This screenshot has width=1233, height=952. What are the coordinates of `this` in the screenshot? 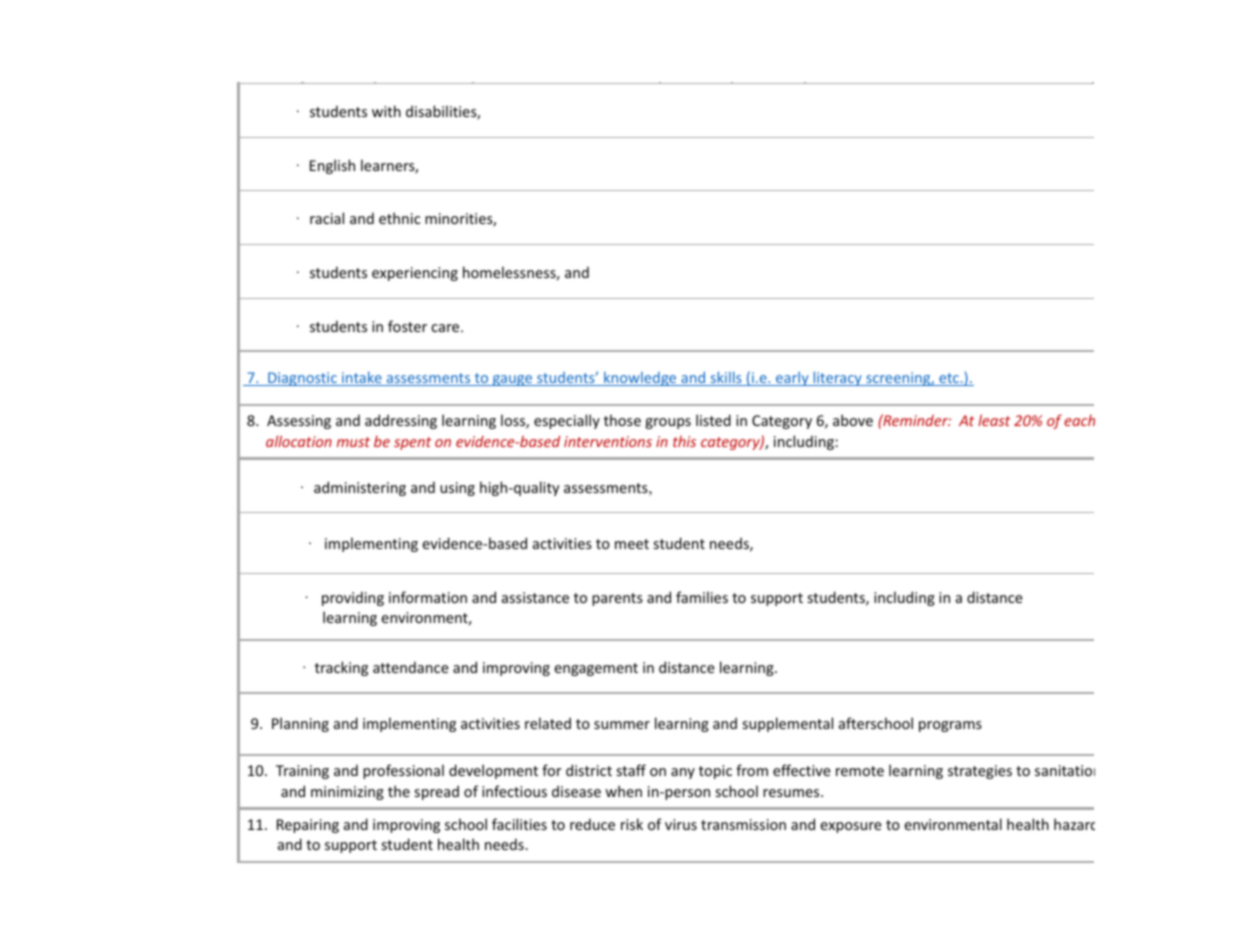 It's located at (684, 441).
